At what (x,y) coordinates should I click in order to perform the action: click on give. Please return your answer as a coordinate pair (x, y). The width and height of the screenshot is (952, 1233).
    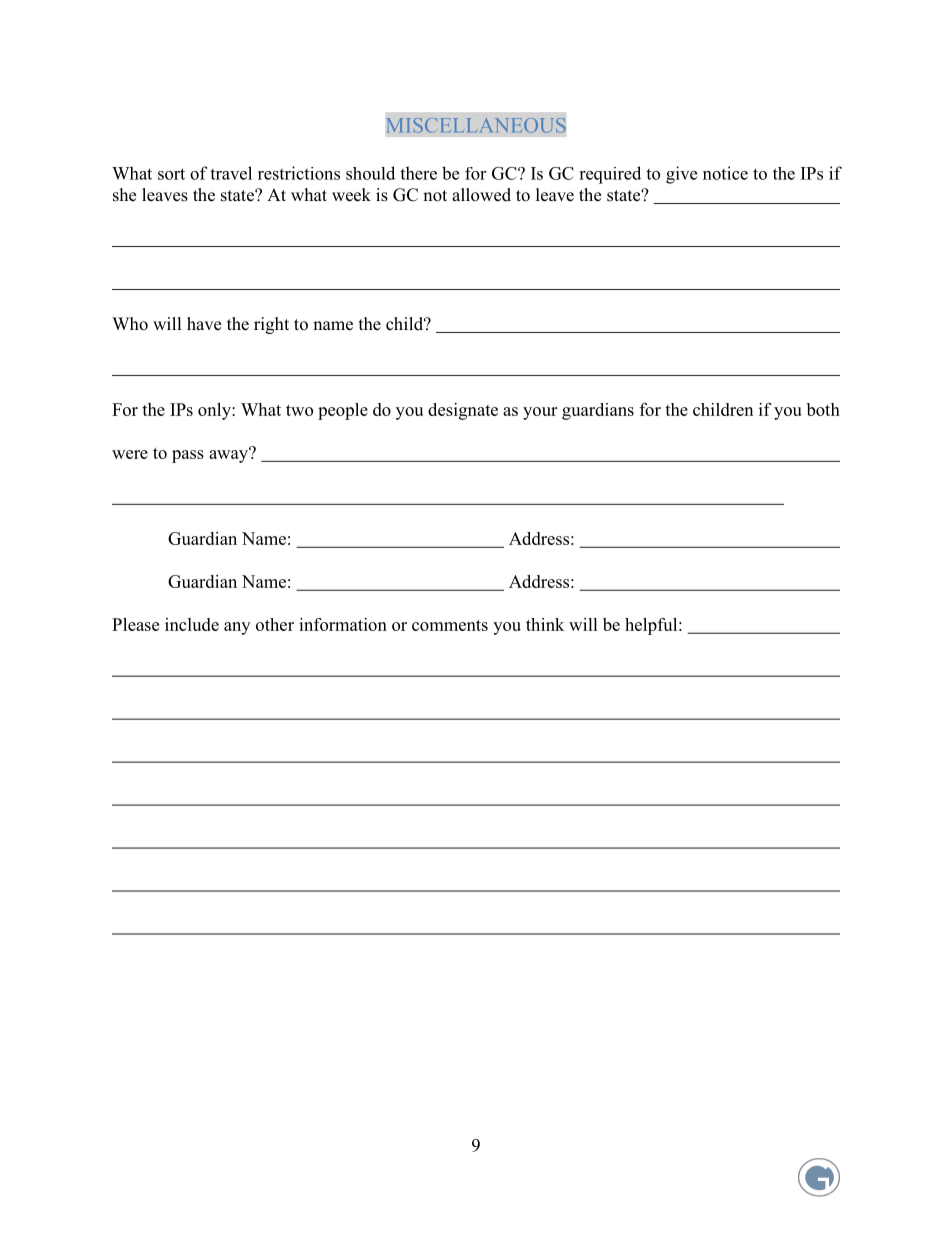
    Looking at the image, I should click on (681, 175).
